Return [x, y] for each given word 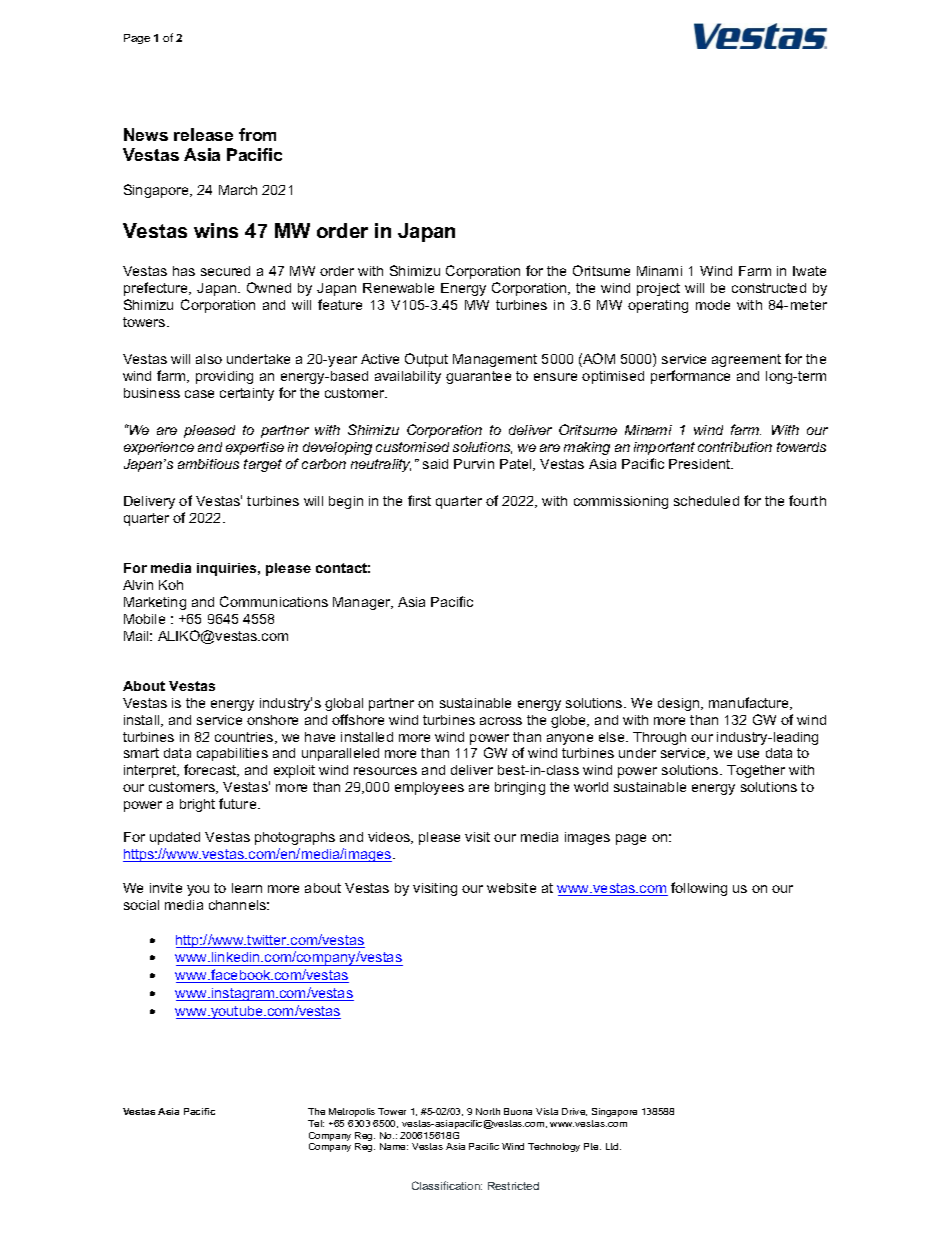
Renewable [398, 288]
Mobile [144, 619]
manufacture [750, 703]
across [501, 721]
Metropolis [352, 1112]
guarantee [478, 377]
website [511, 888]
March [238, 190]
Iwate [809, 271]
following [699, 889]
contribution [735, 447]
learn [247, 888]
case [199, 394]
